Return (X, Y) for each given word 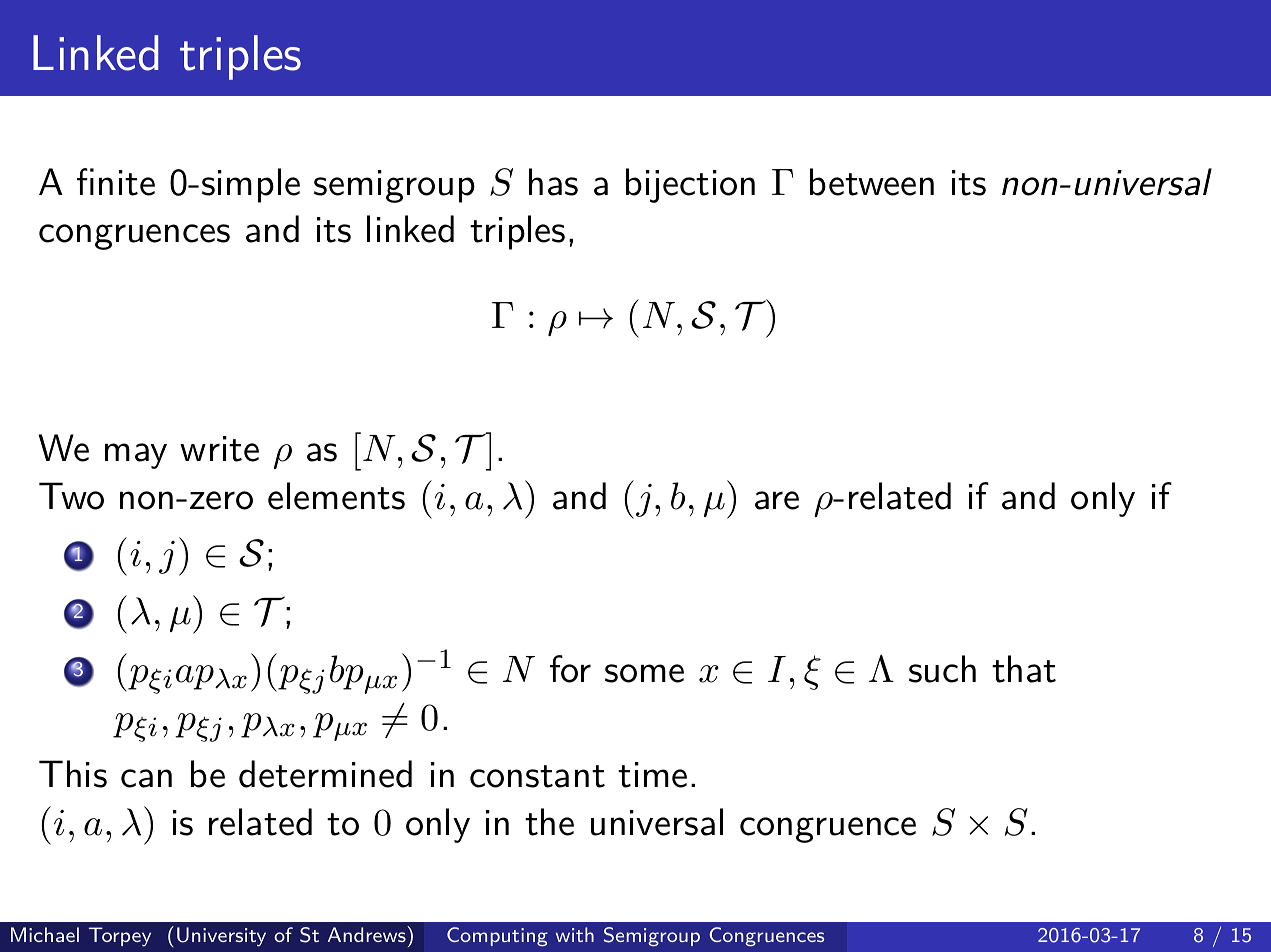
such (942, 669)
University (221, 937)
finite (116, 182)
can (146, 778)
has (553, 182)
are (777, 500)
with (575, 934)
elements (336, 496)
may (136, 456)
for (570, 669)
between (872, 182)
